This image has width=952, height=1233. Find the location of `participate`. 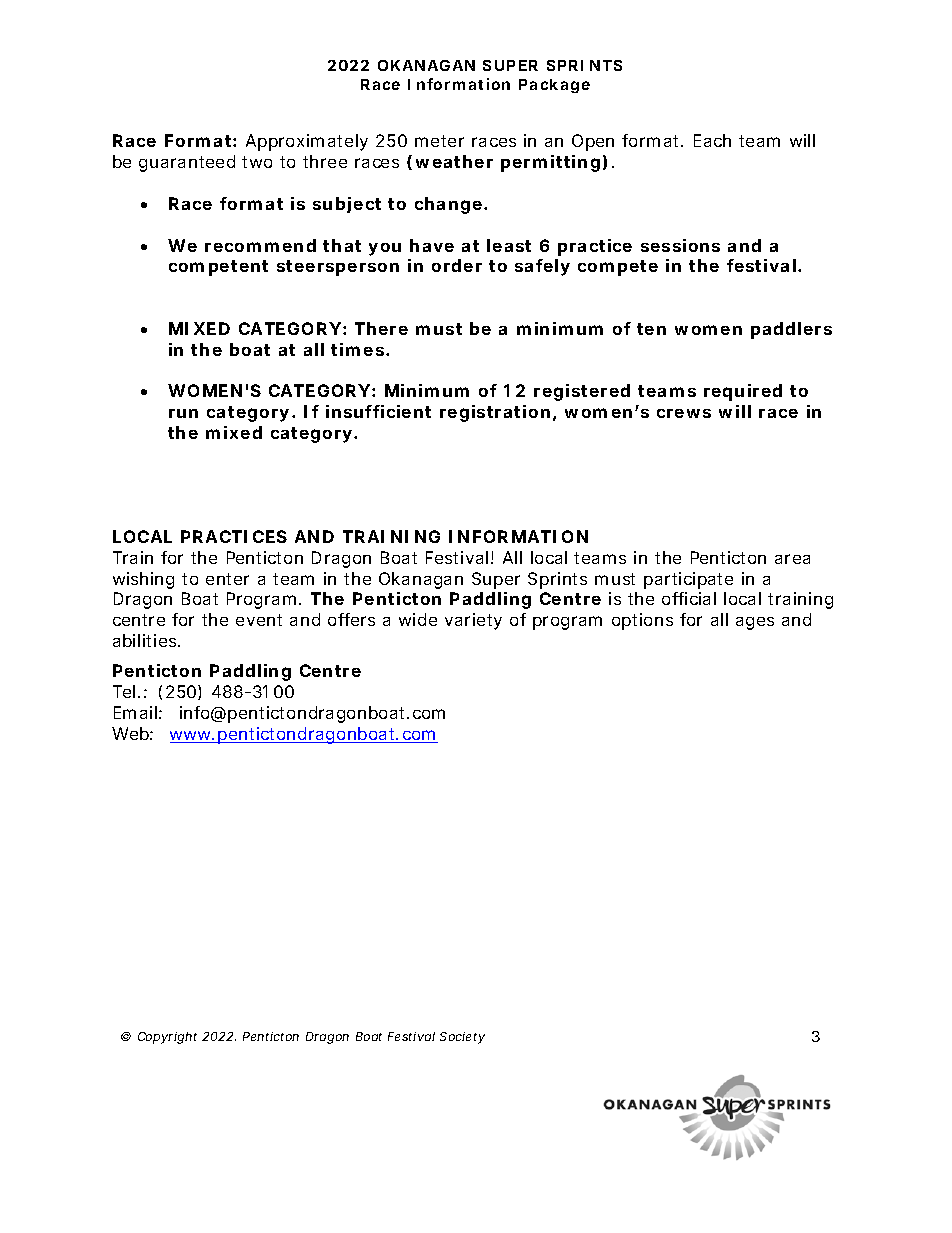

participate is located at coordinates (688, 580).
